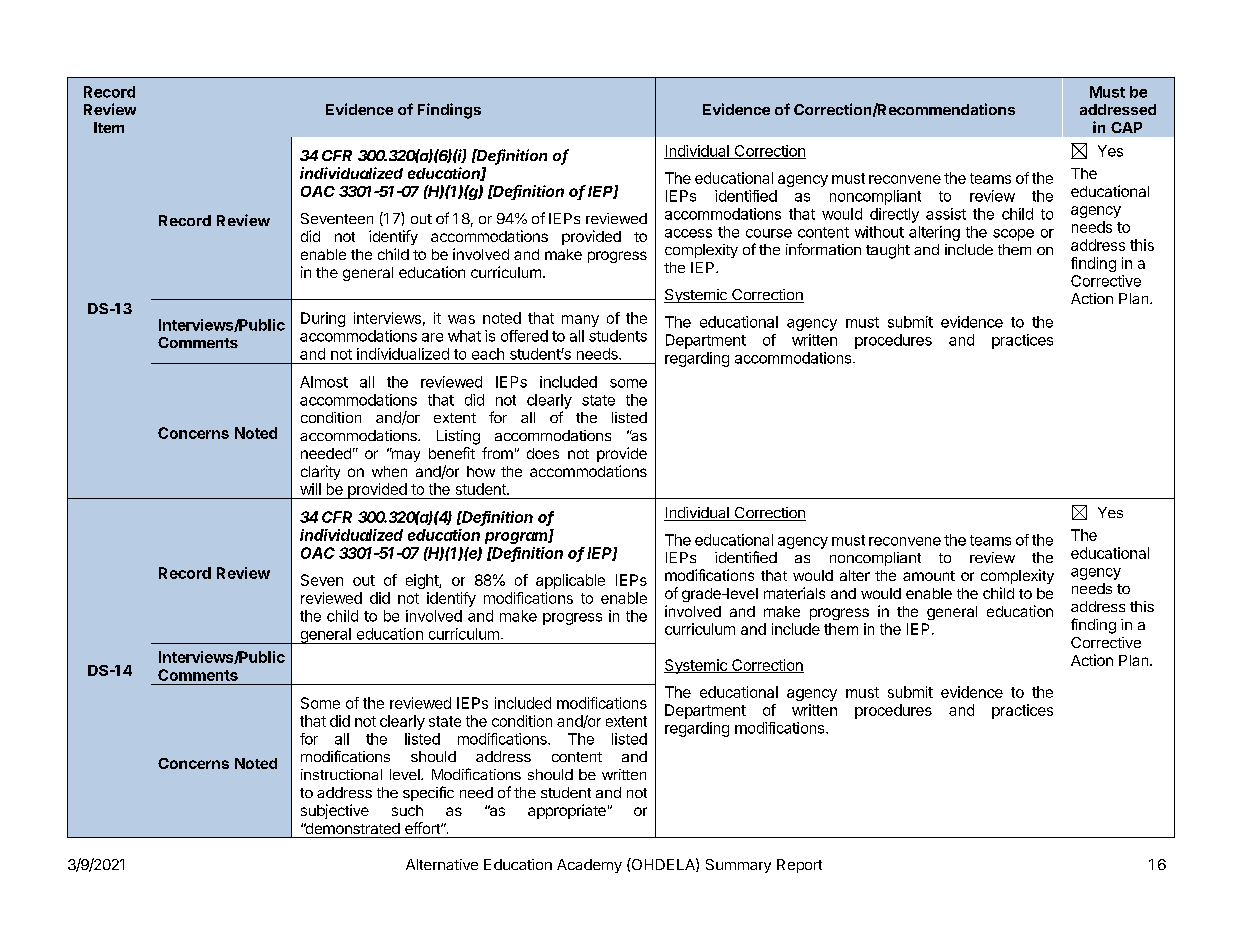  Describe the element at coordinates (688, 233) in the screenshot. I see `access` at that location.
